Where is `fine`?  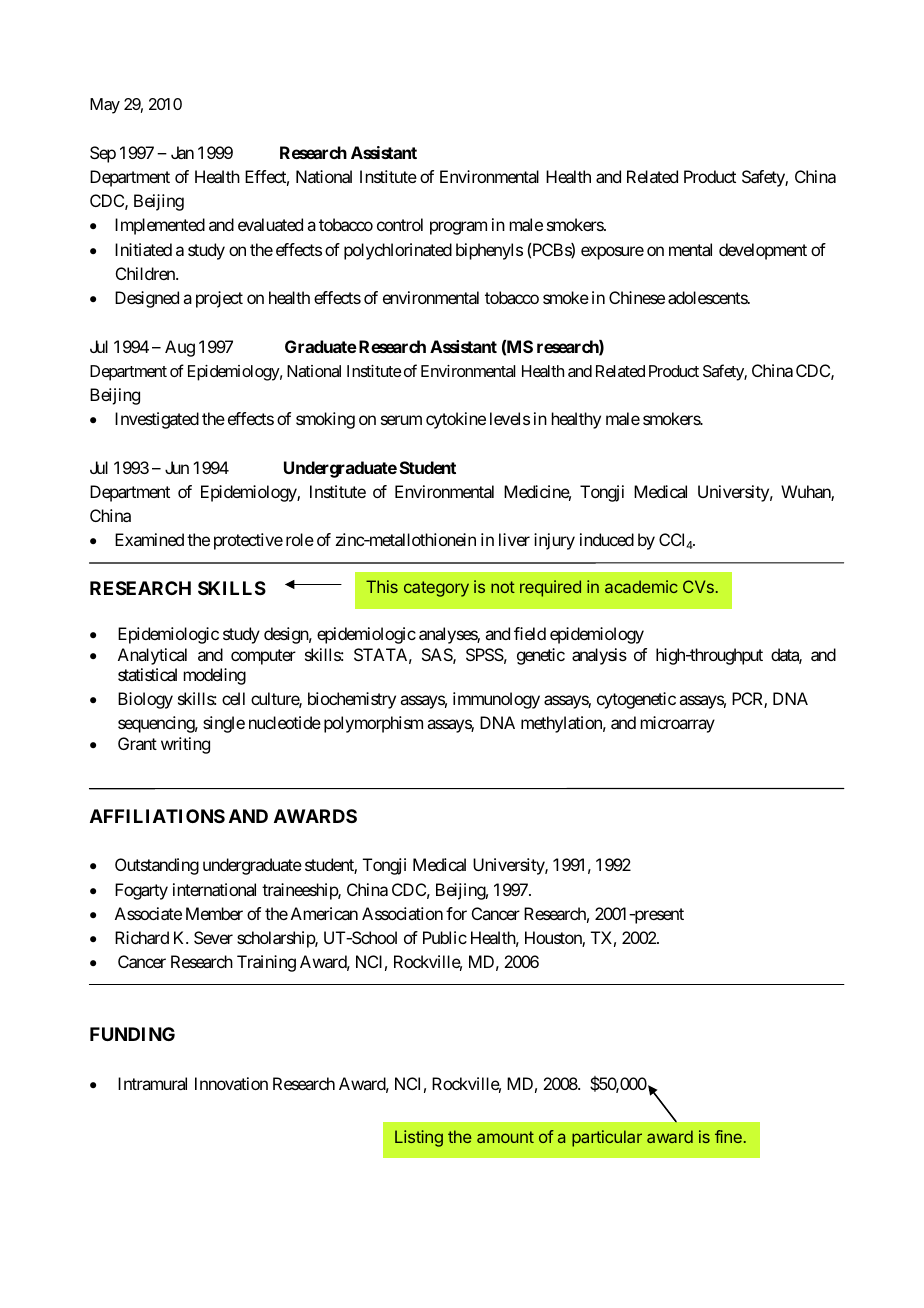
fine is located at coordinates (728, 1136).
